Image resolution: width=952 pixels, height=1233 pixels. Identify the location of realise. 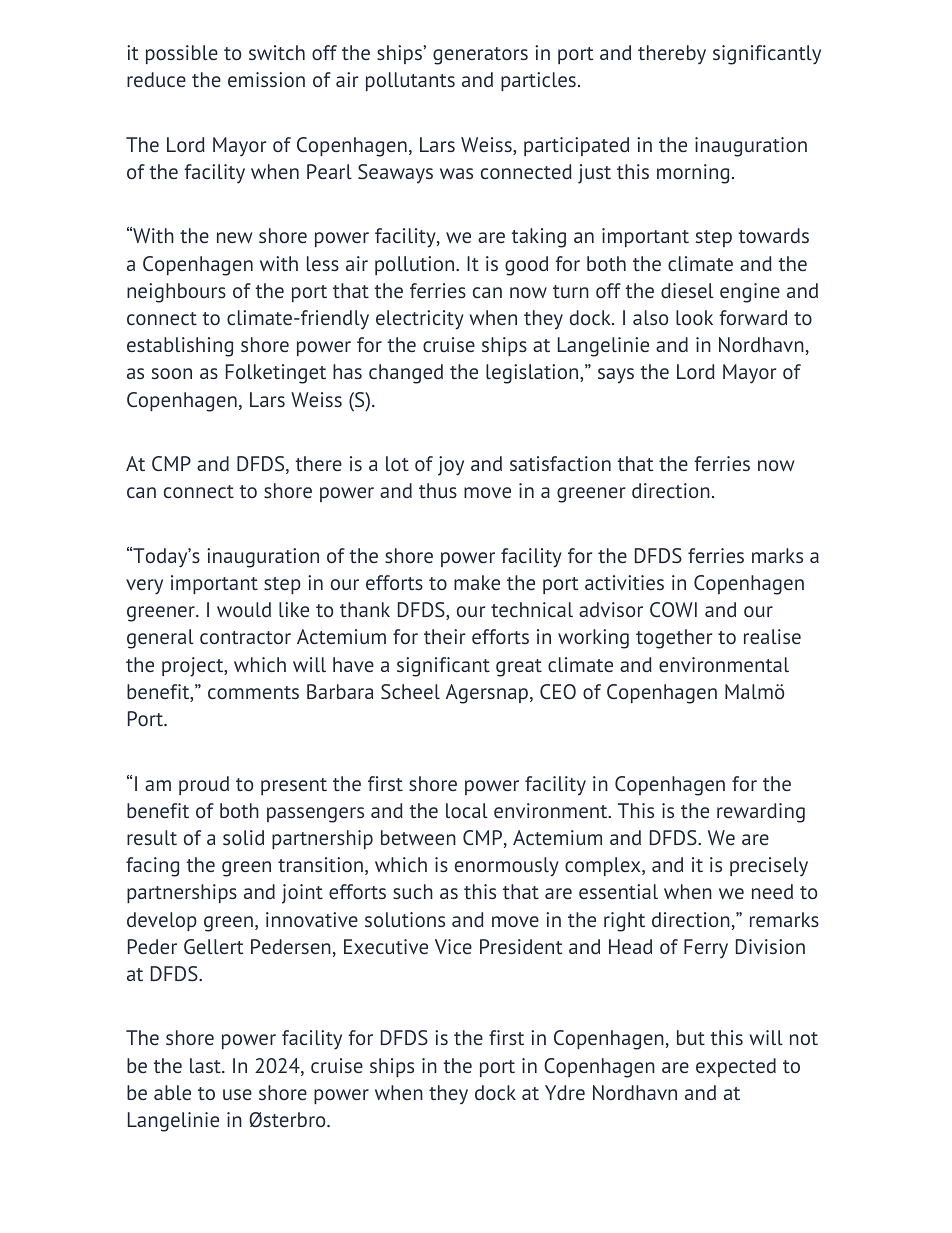
(772, 636).
